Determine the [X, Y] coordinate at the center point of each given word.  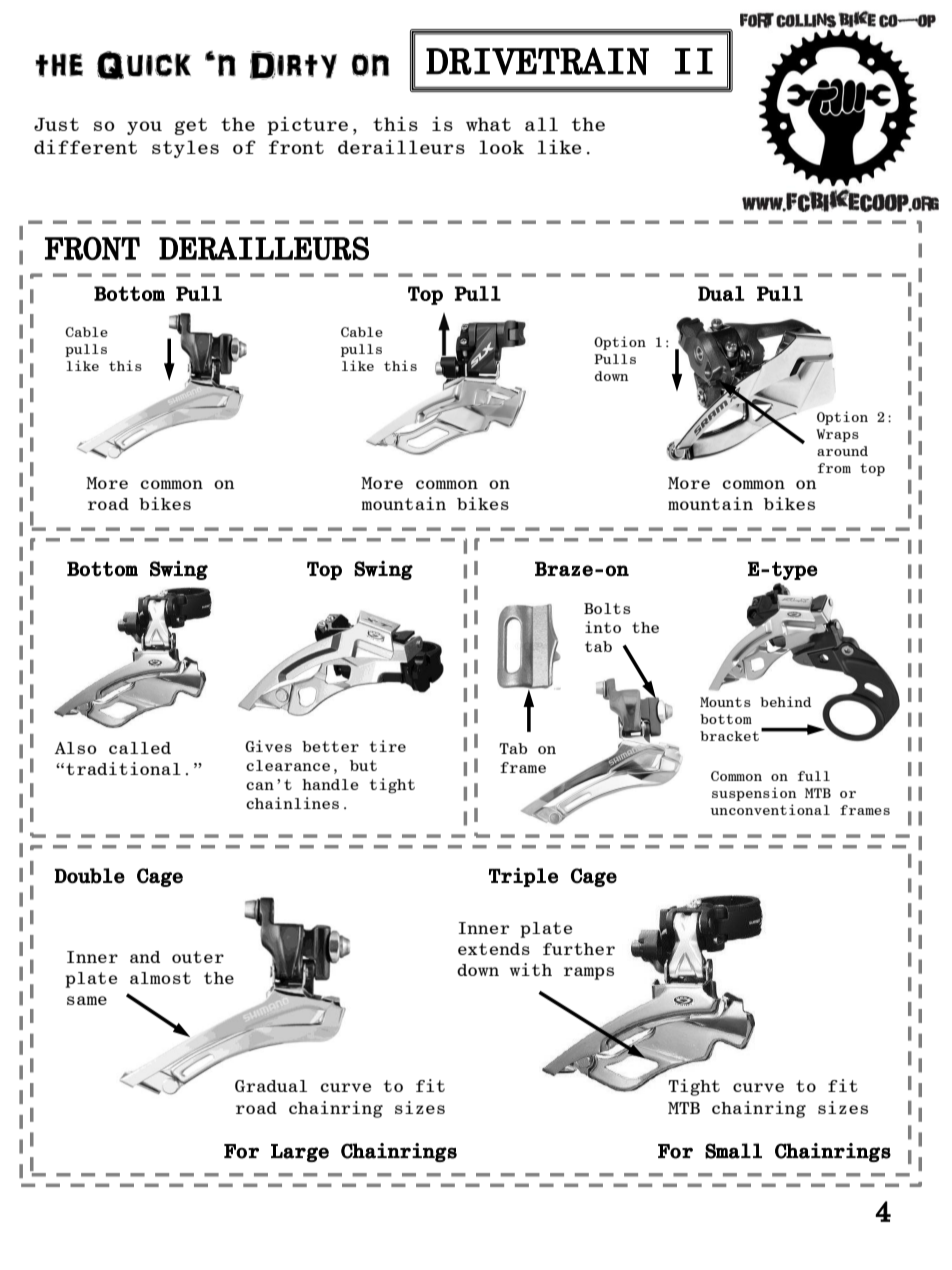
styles [185, 149]
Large [300, 1153]
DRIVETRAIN [537, 61]
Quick [144, 65]
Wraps [837, 435]
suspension [754, 794]
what [488, 124]
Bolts [607, 608]
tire [388, 746]
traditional [123, 768]
